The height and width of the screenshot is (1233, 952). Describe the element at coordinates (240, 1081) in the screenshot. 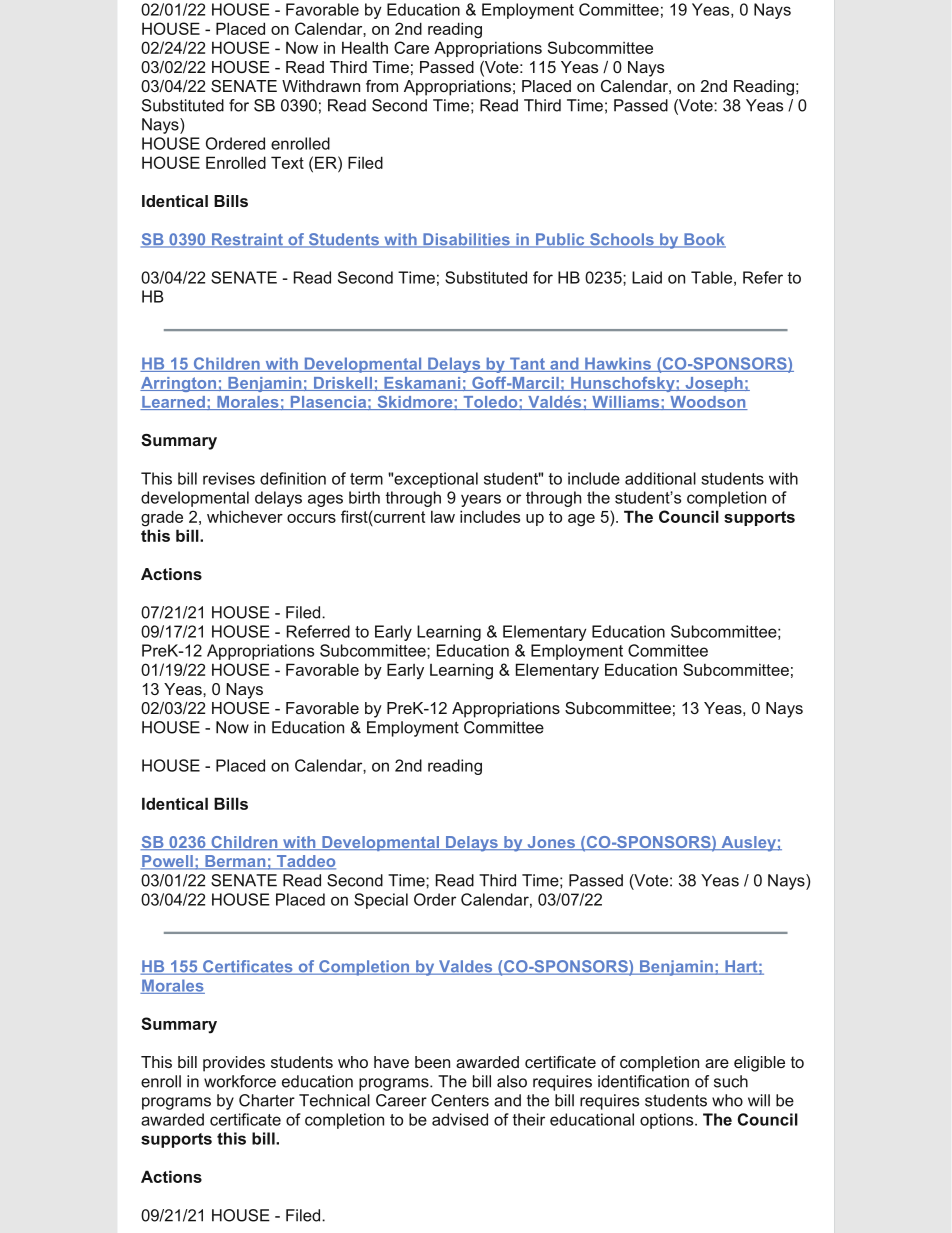

I see `workforce` at that location.
